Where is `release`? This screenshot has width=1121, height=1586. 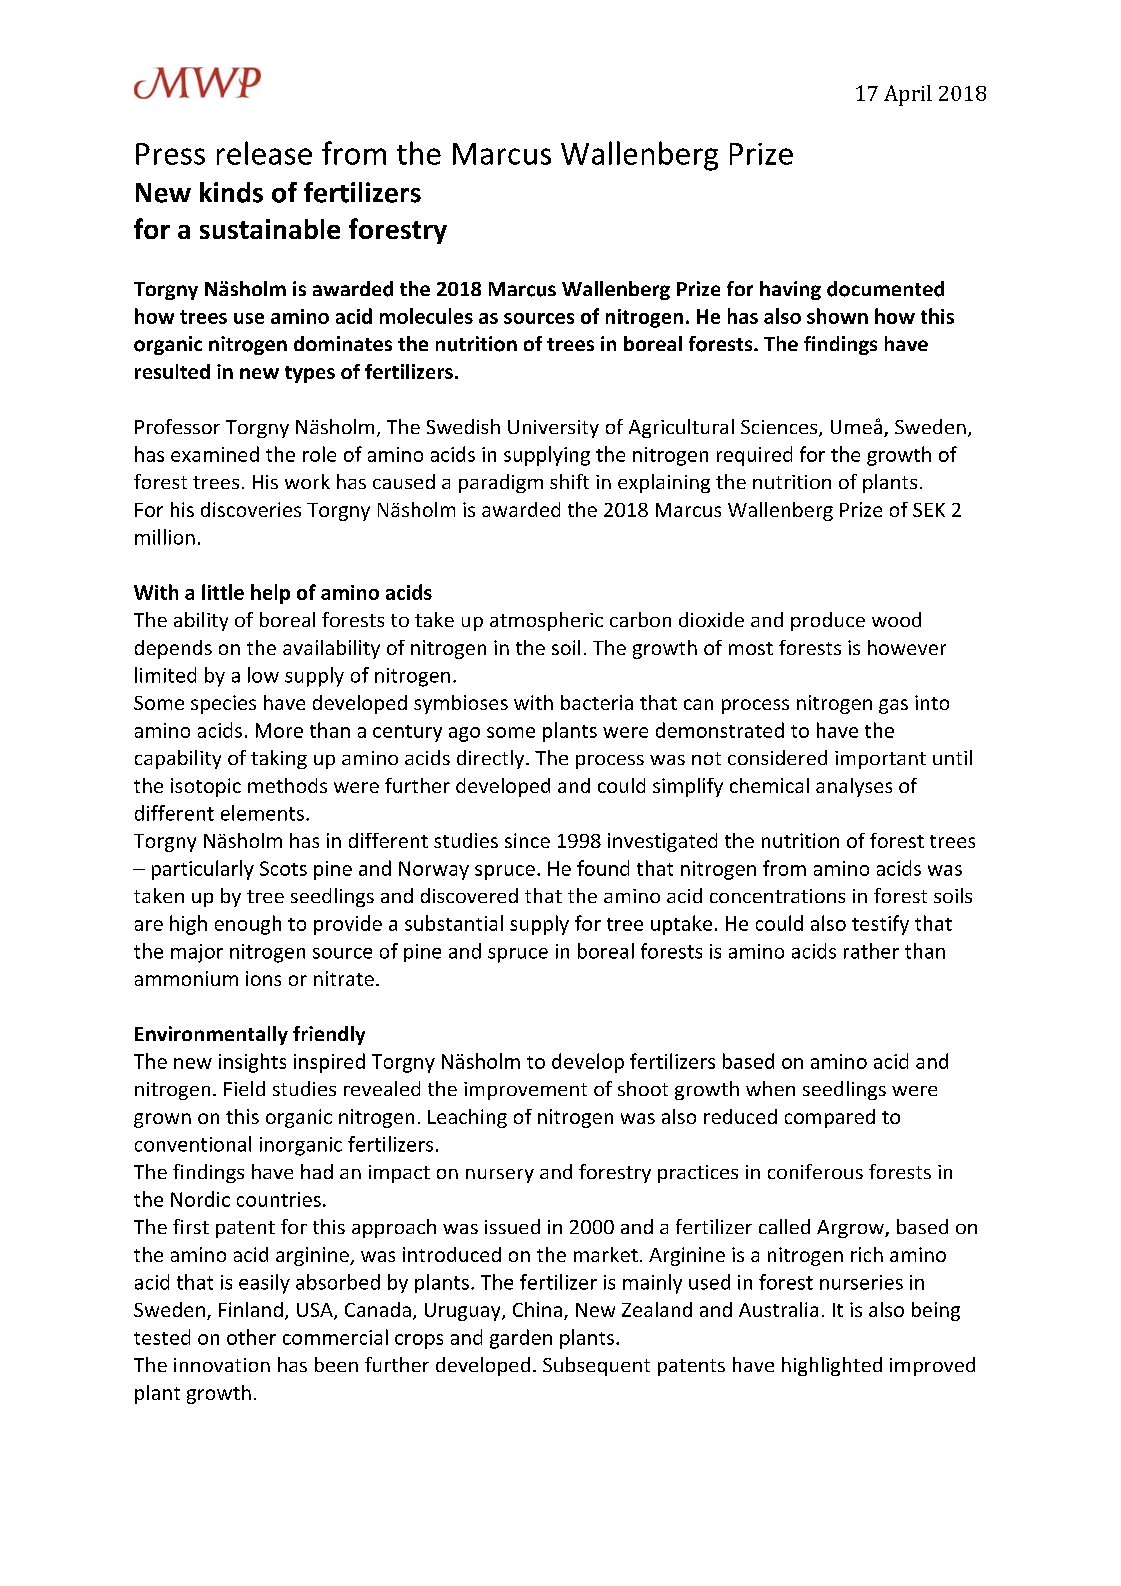
release is located at coordinates (264, 153).
